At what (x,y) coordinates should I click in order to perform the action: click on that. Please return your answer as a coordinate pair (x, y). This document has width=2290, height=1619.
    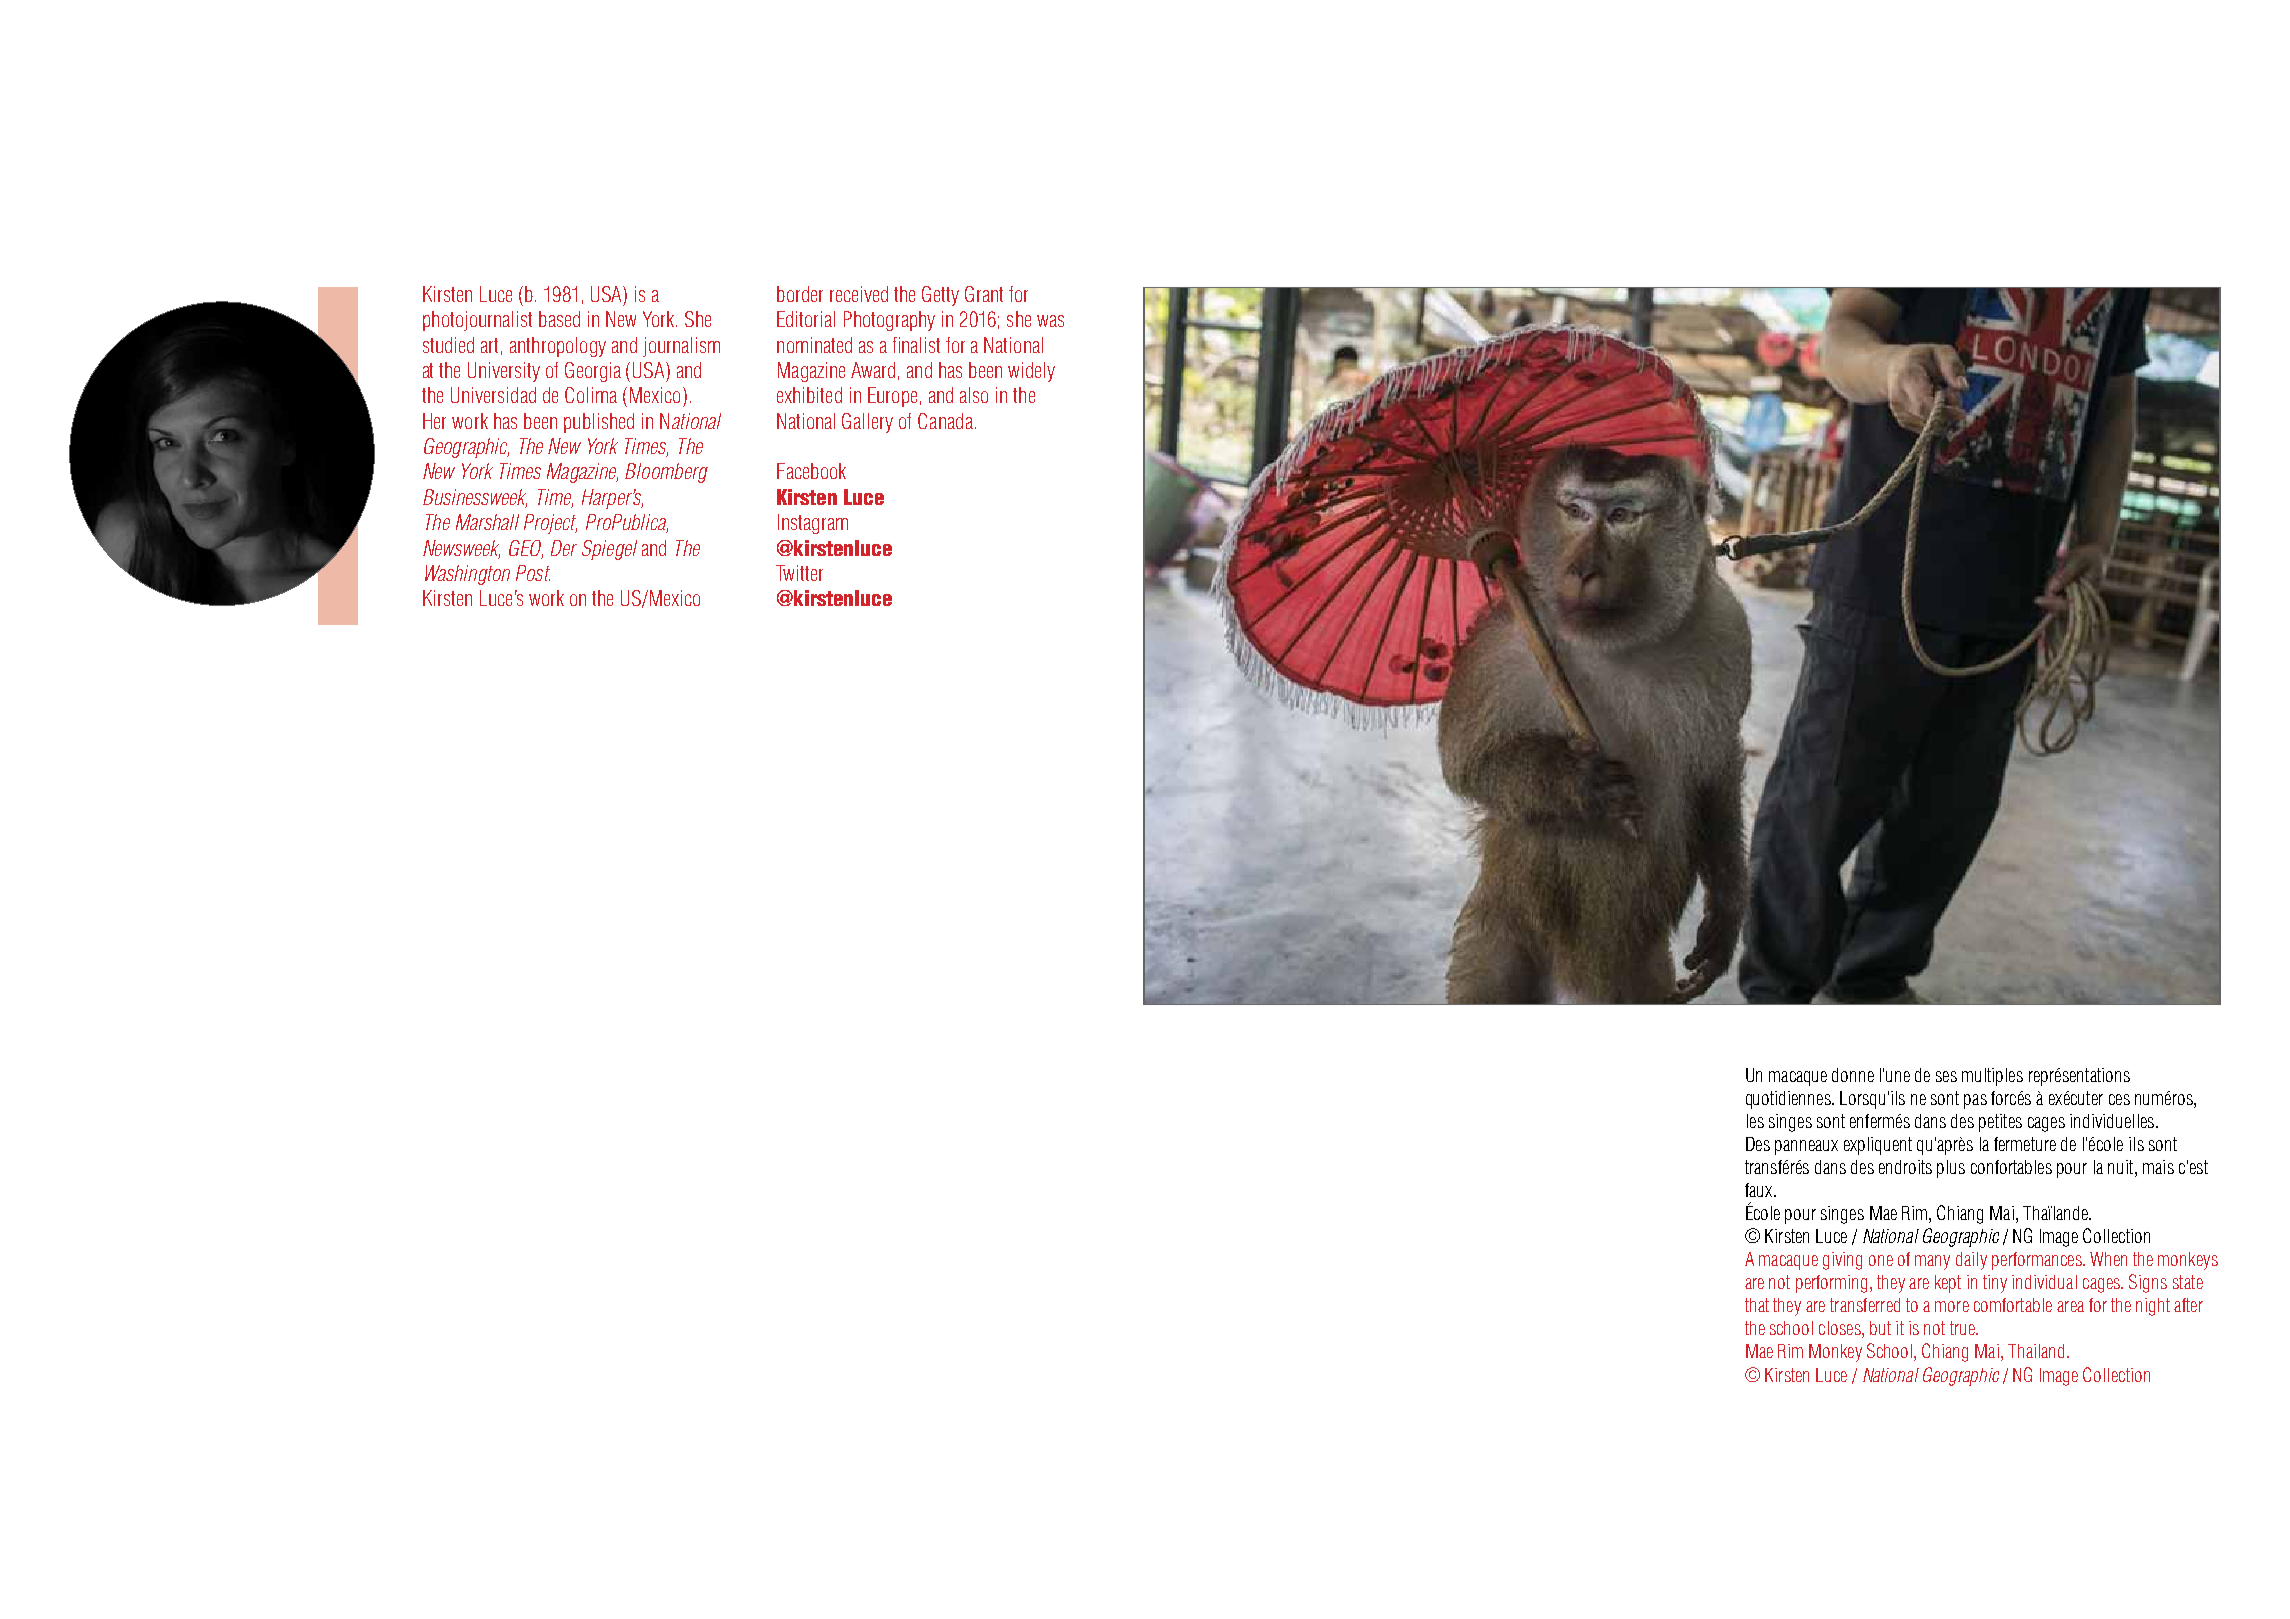
    Looking at the image, I should click on (1757, 1305).
